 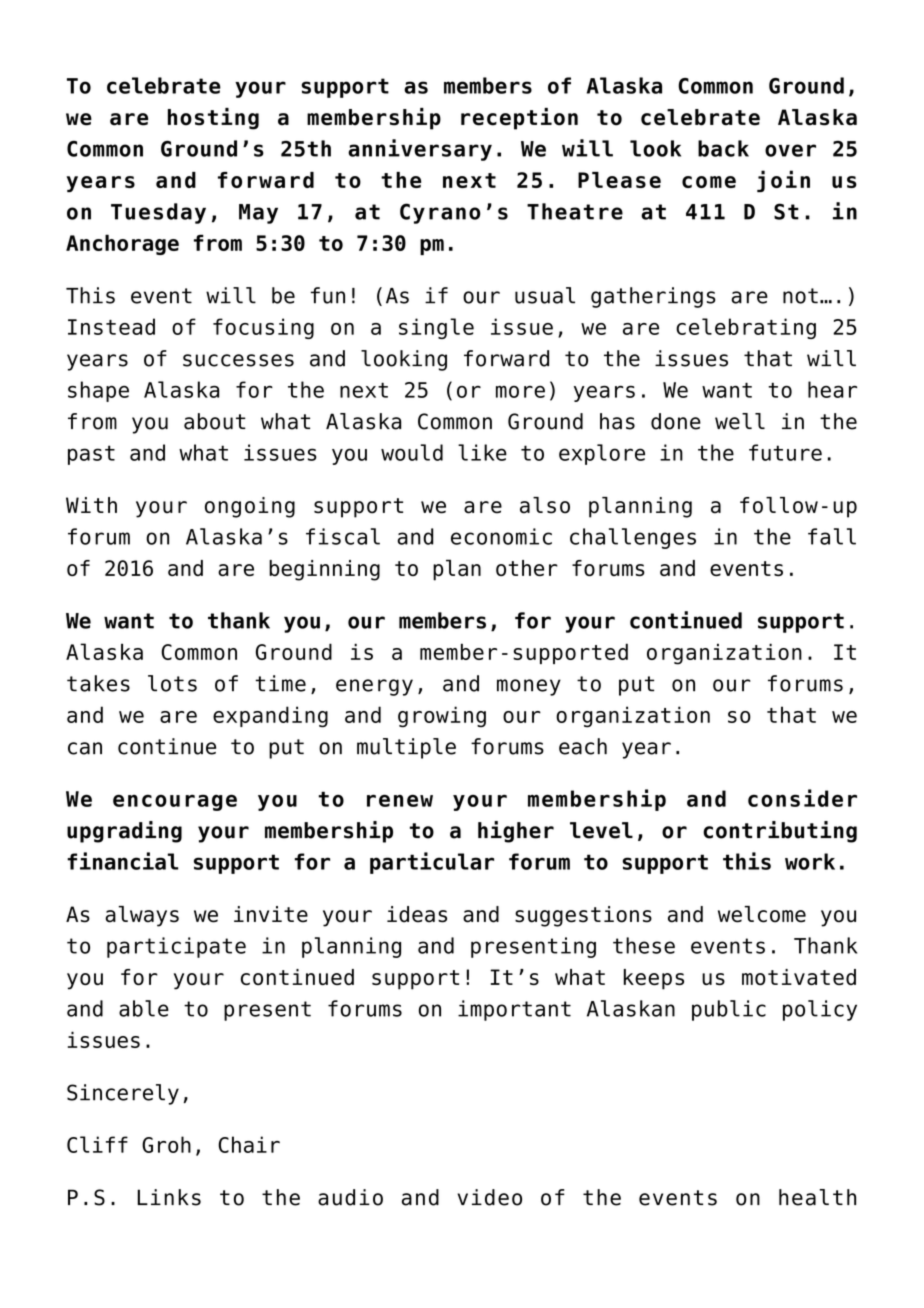 I want to click on contributing, so click(x=780, y=832).
